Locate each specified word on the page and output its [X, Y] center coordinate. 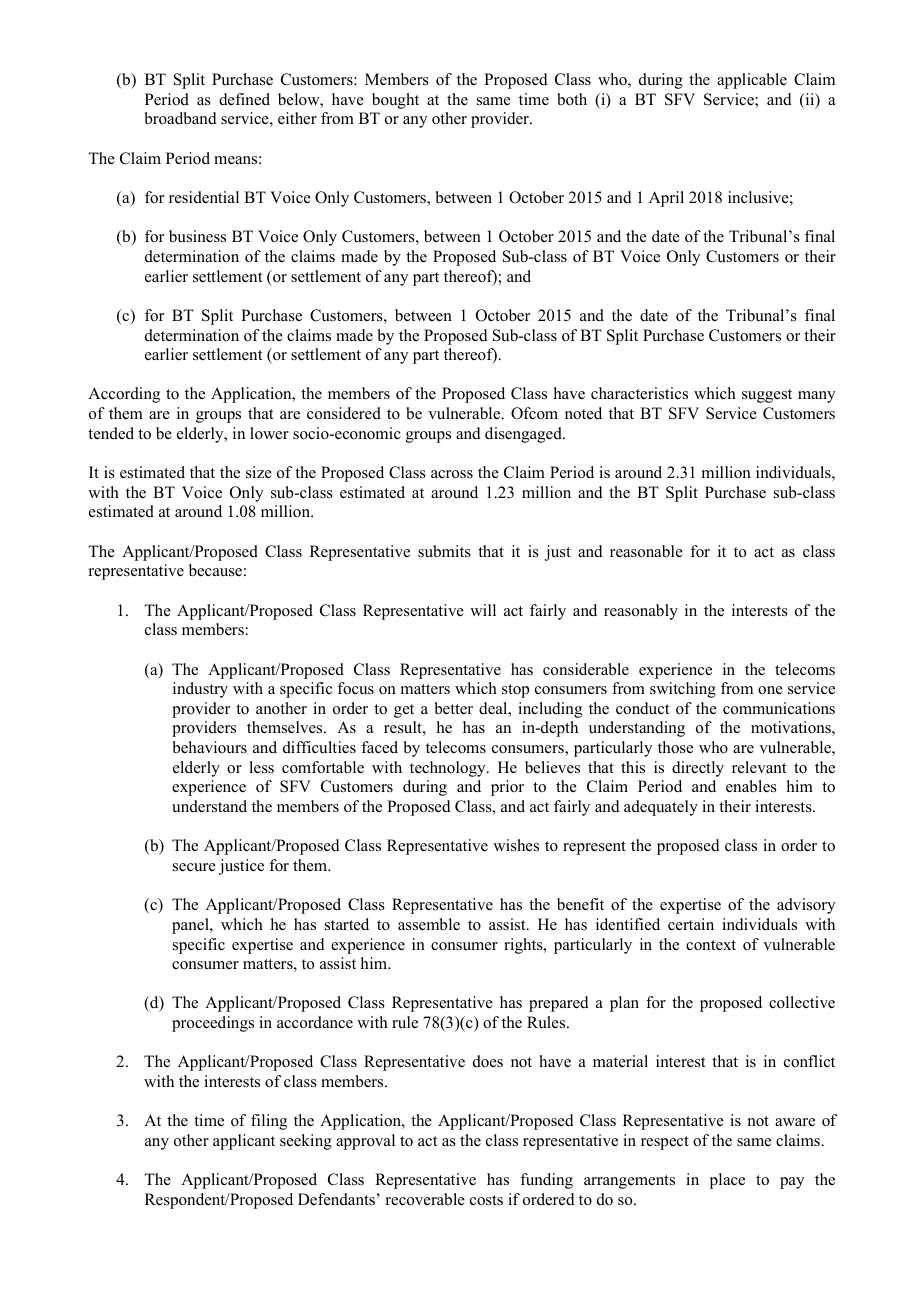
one [770, 690]
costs [486, 1200]
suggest [767, 396]
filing [269, 1122]
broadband [181, 118]
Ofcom [534, 413]
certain [691, 924]
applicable [752, 81]
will [483, 610]
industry [200, 690]
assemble [429, 924]
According [124, 395]
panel [191, 926]
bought [395, 101]
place [727, 1181]
